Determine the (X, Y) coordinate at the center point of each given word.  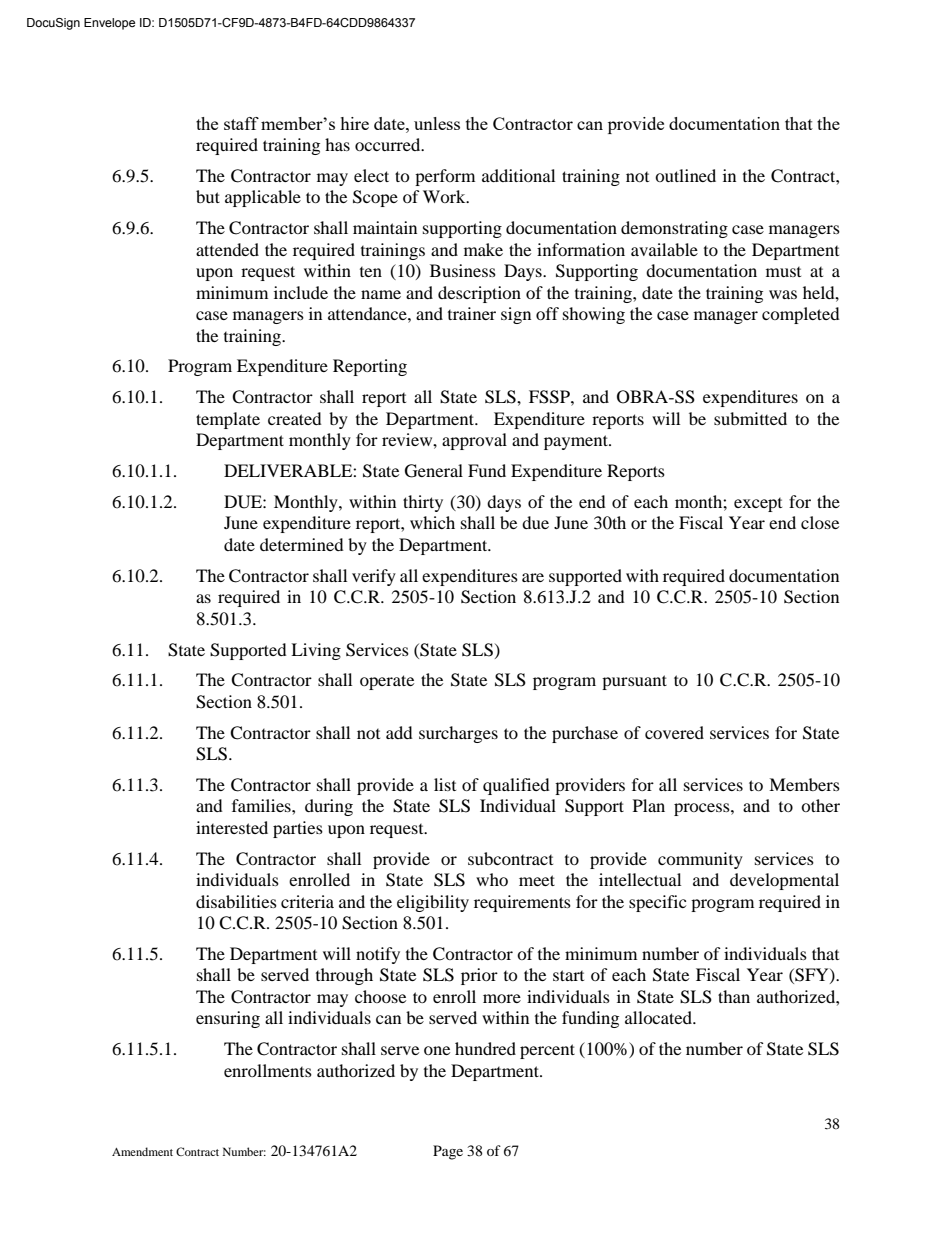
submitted (750, 418)
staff (241, 123)
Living (316, 651)
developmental (784, 881)
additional (518, 175)
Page (448, 1152)
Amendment (142, 1151)
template (228, 420)
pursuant (634, 682)
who (492, 879)
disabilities (236, 901)
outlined (685, 175)
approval (474, 441)
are (533, 577)
